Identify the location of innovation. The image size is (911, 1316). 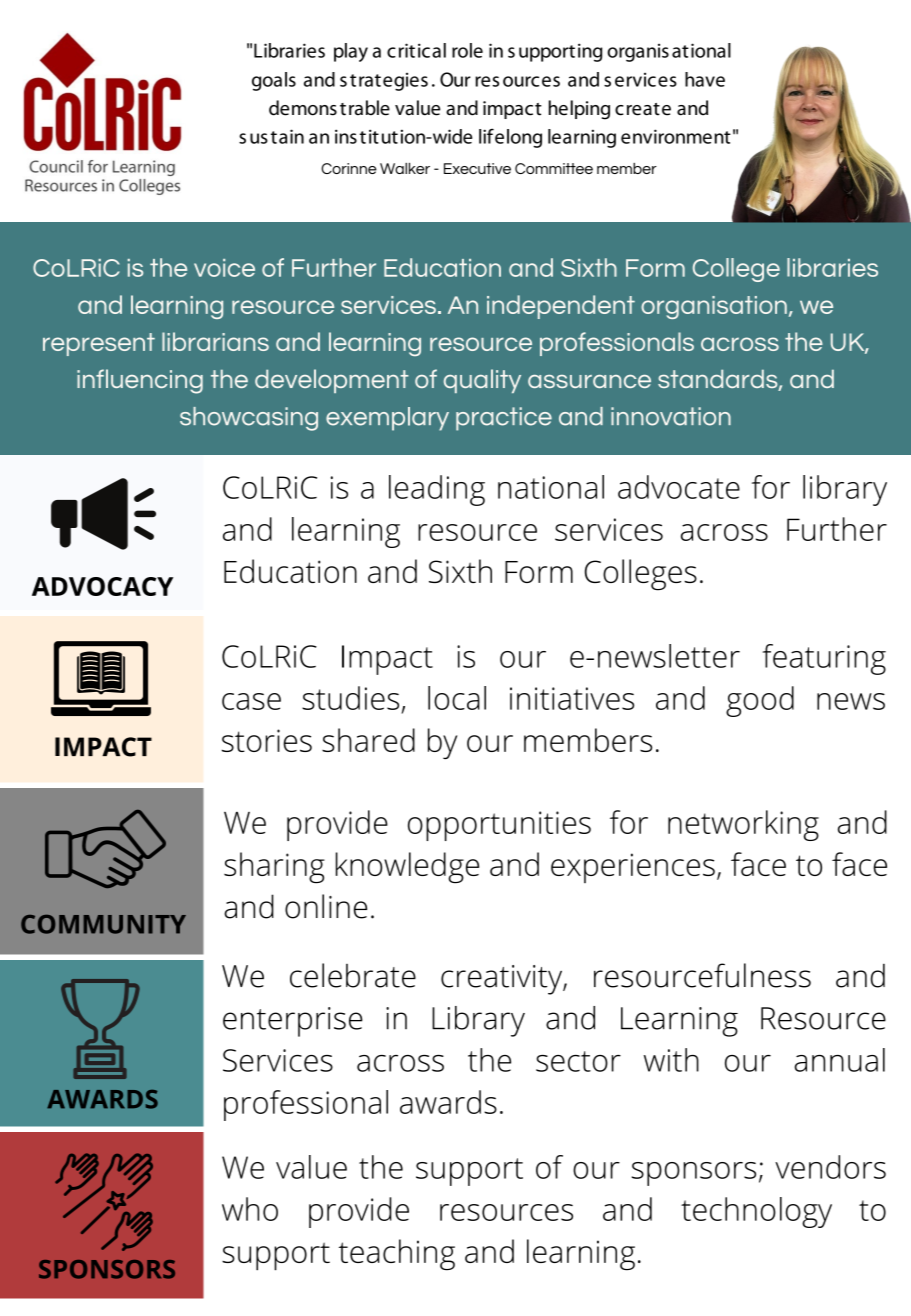
(671, 416).
